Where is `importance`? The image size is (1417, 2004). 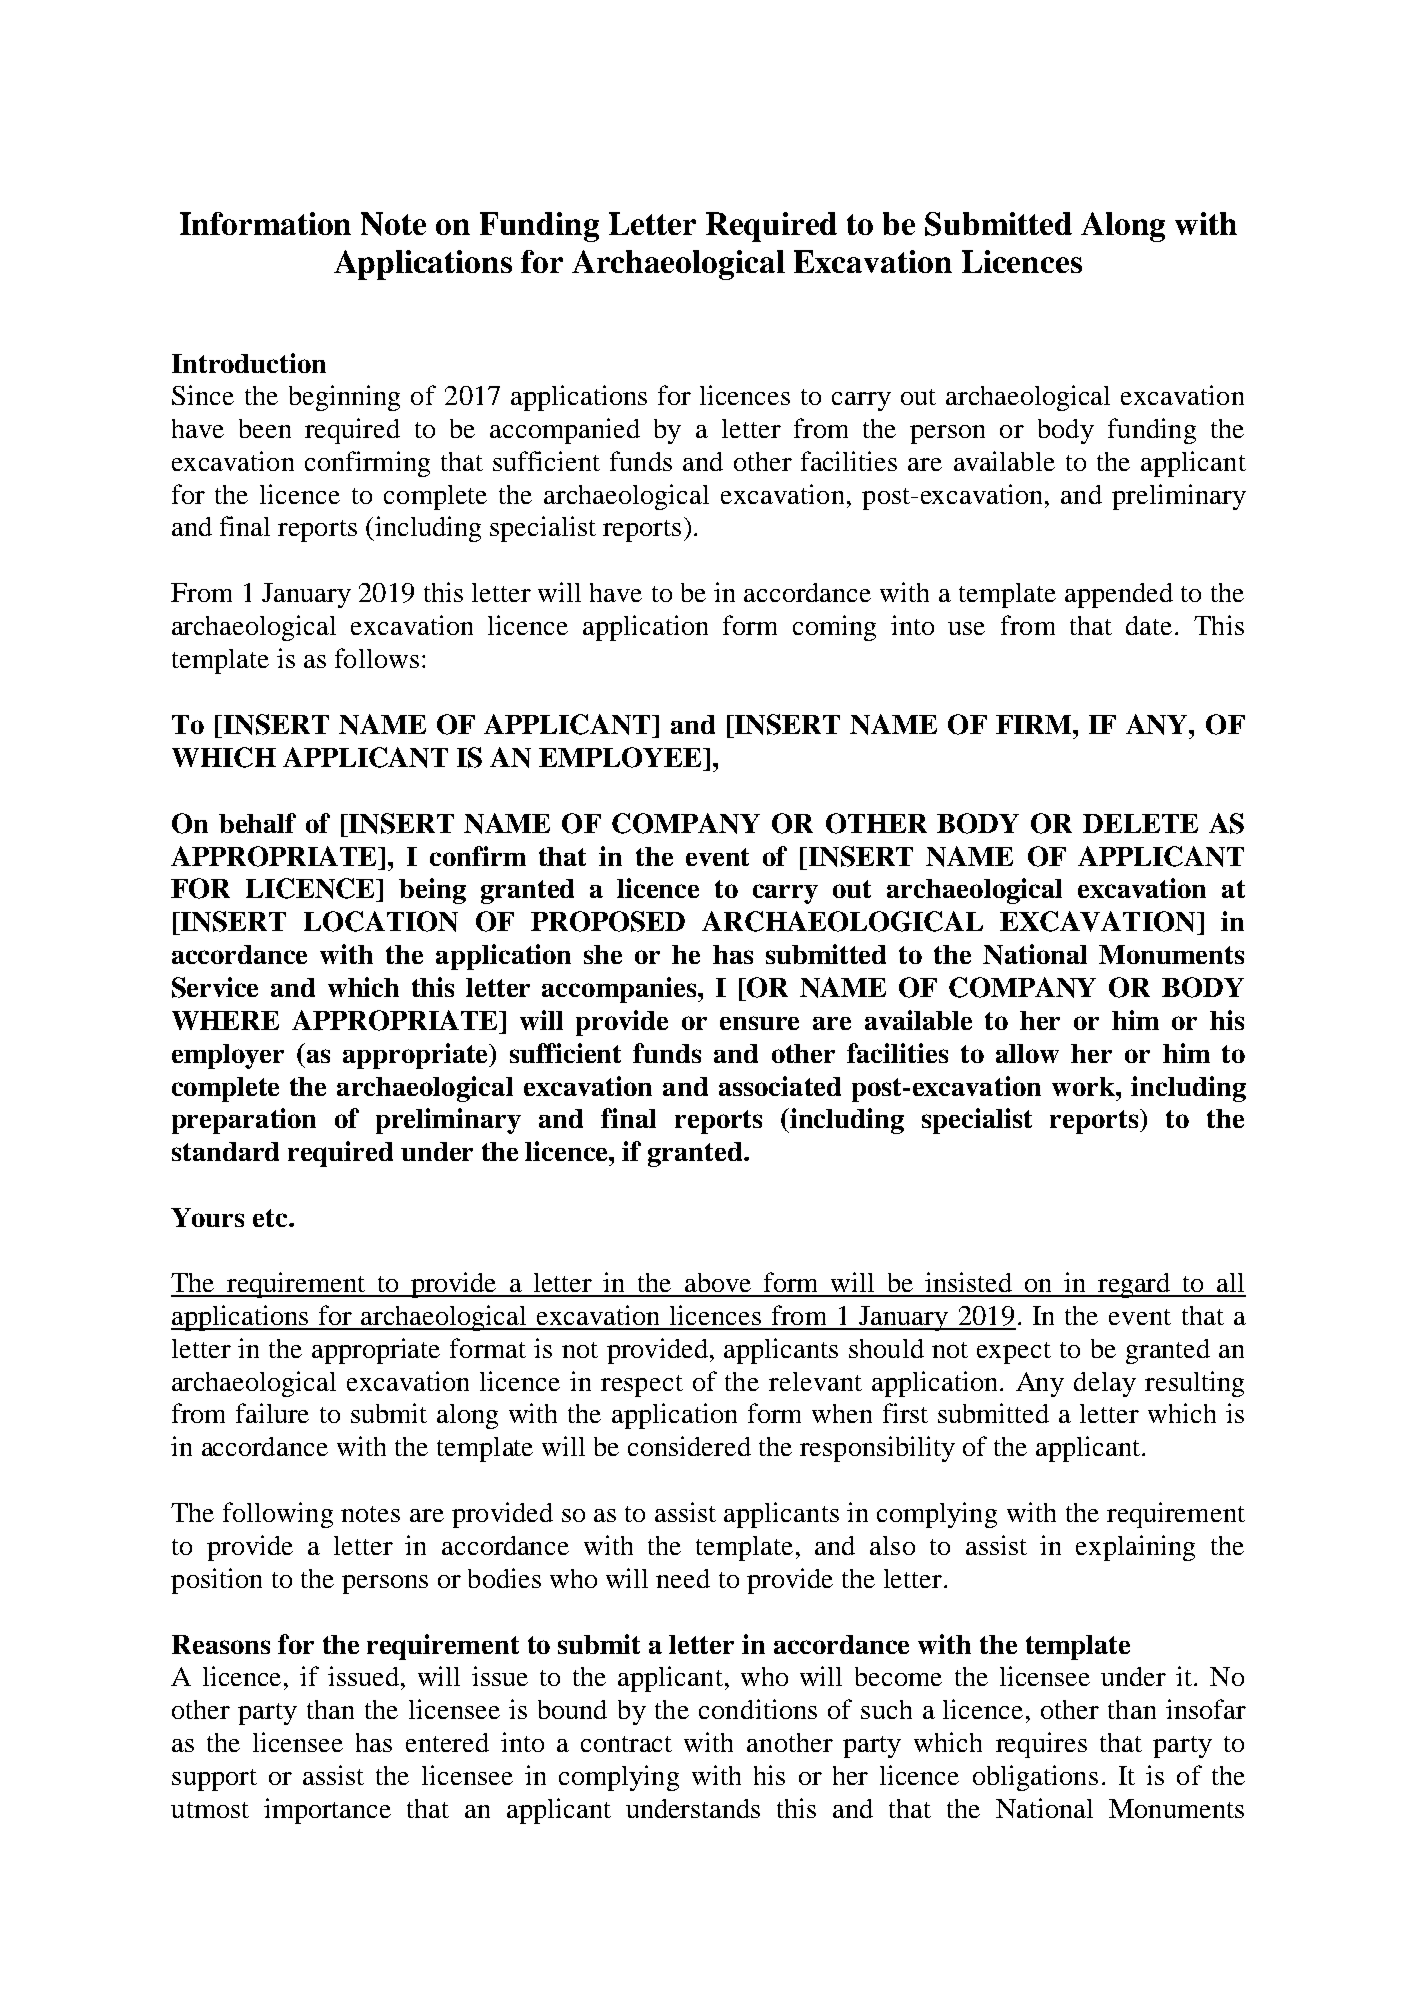 importance is located at coordinates (327, 1811).
